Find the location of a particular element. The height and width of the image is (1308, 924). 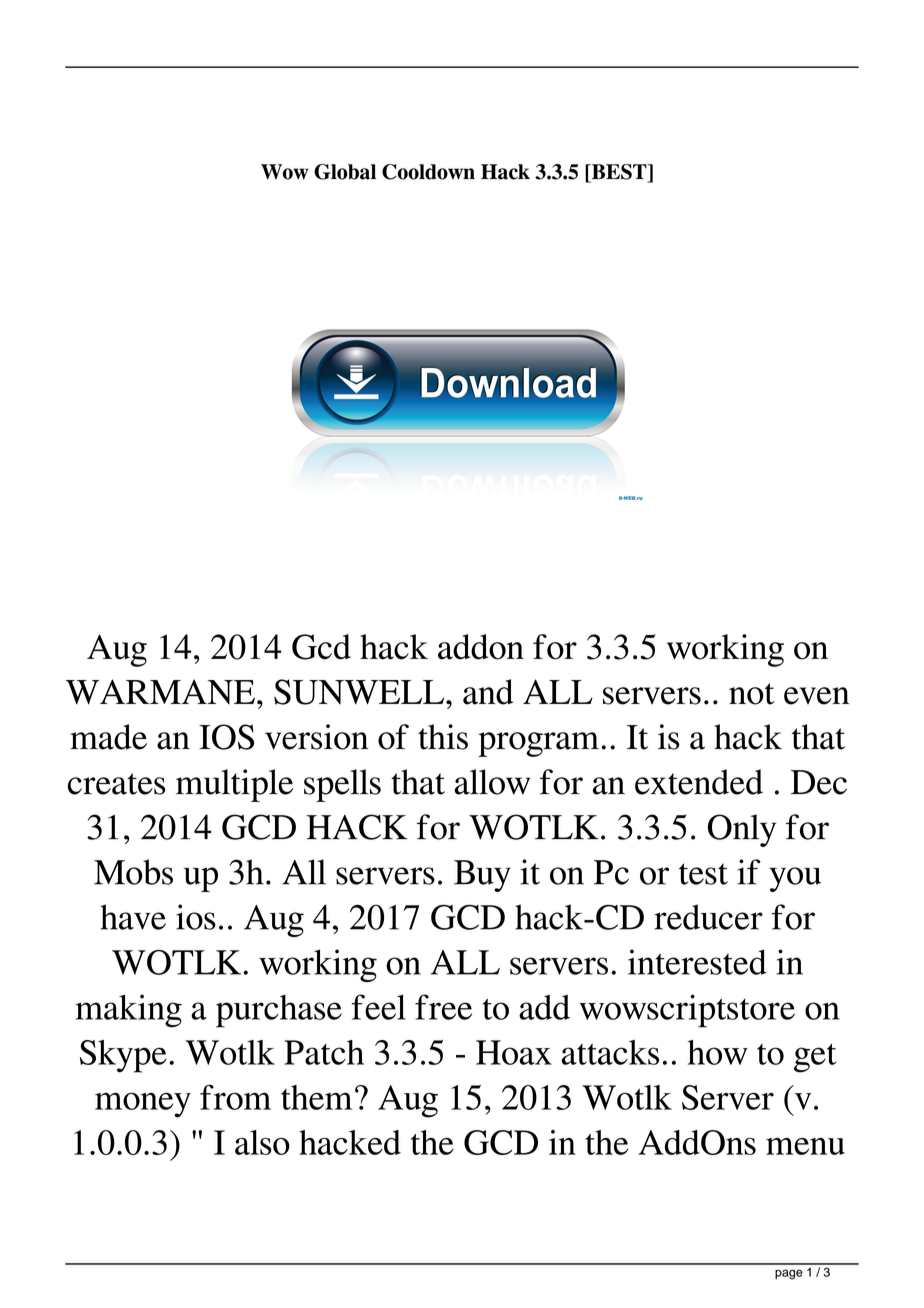

this is located at coordinates (443, 737).
